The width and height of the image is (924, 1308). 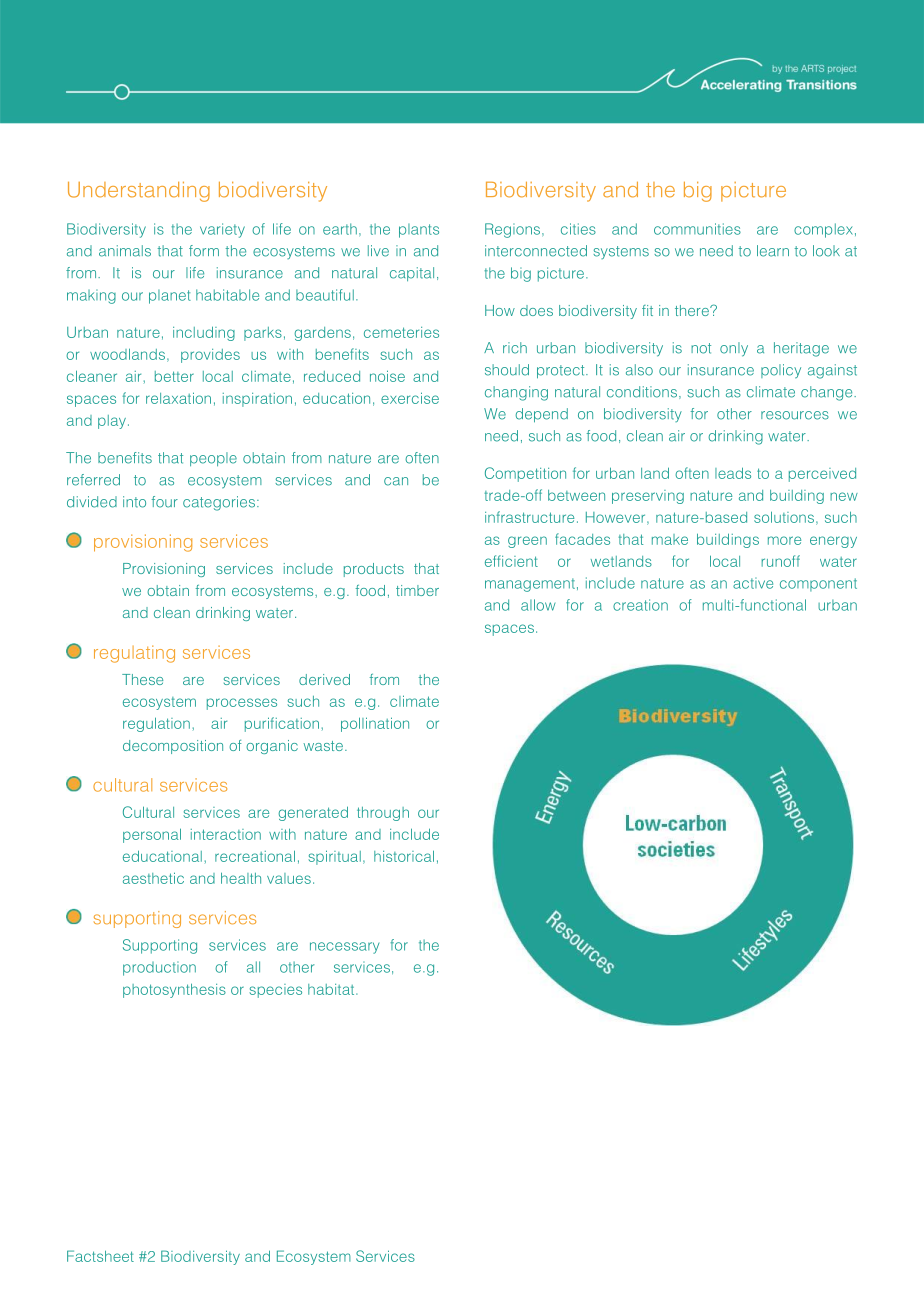 What do you see at coordinates (514, 230) in the image?
I see `Regions` at bounding box center [514, 230].
